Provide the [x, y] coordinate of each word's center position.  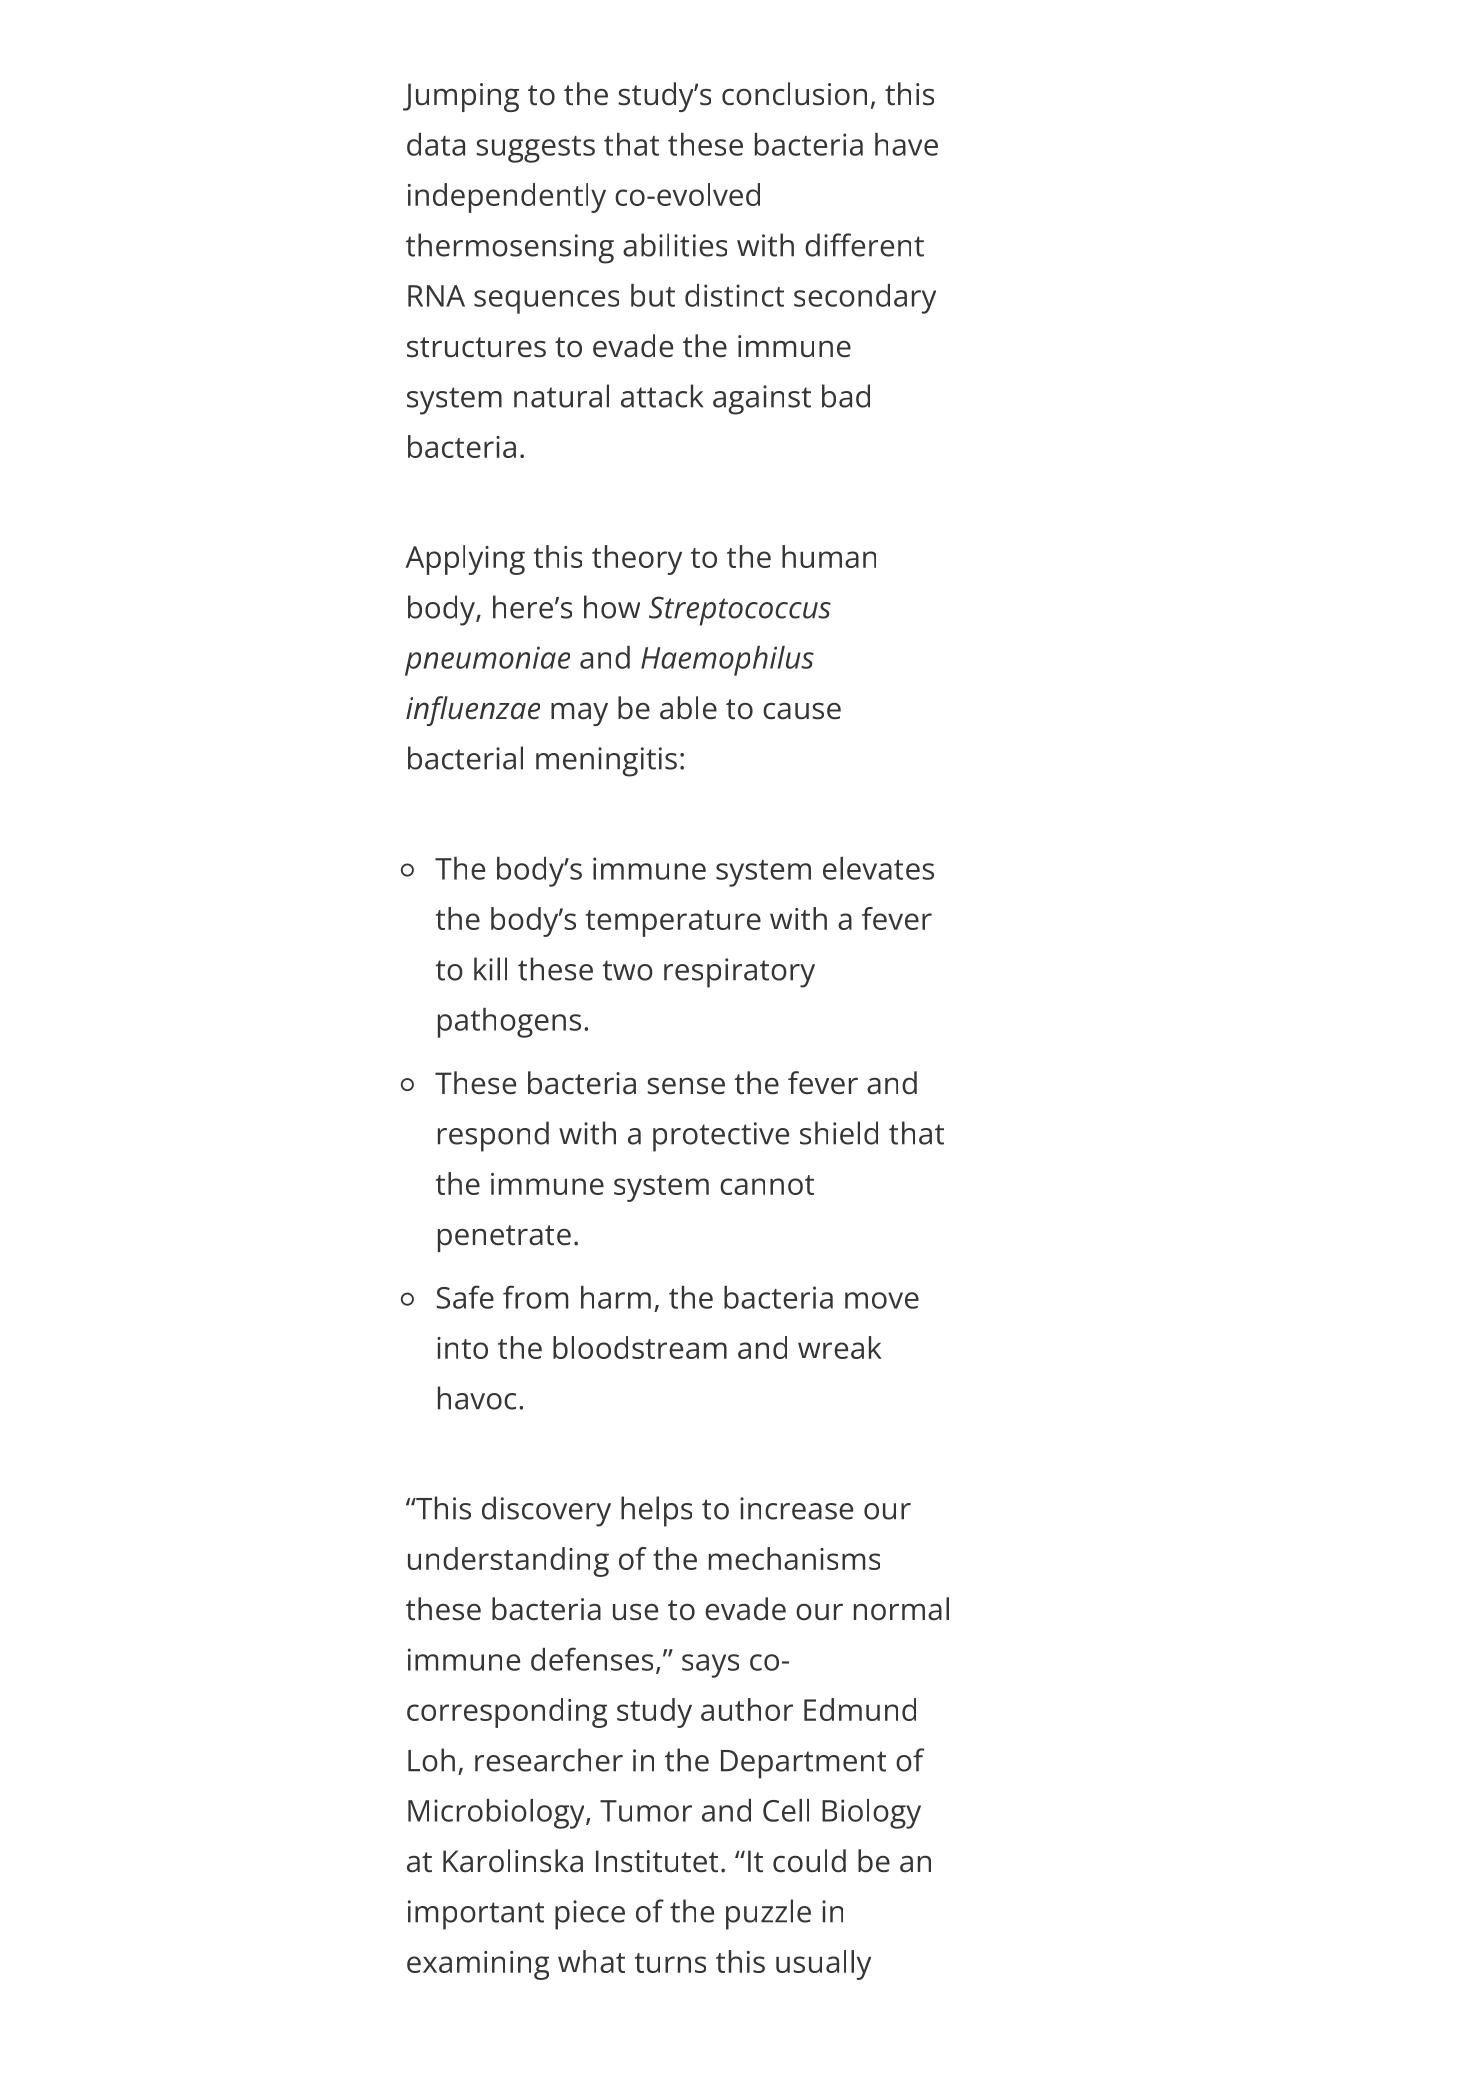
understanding [508, 1562]
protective [721, 1137]
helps [656, 1511]
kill [490, 969]
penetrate [504, 1238]
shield [839, 1133]
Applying [465, 560]
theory [637, 560]
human [829, 556]
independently [507, 198]
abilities [675, 245]
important [476, 1915]
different [864, 245]
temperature [673, 923]
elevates [878, 868]
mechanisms [794, 1558]
